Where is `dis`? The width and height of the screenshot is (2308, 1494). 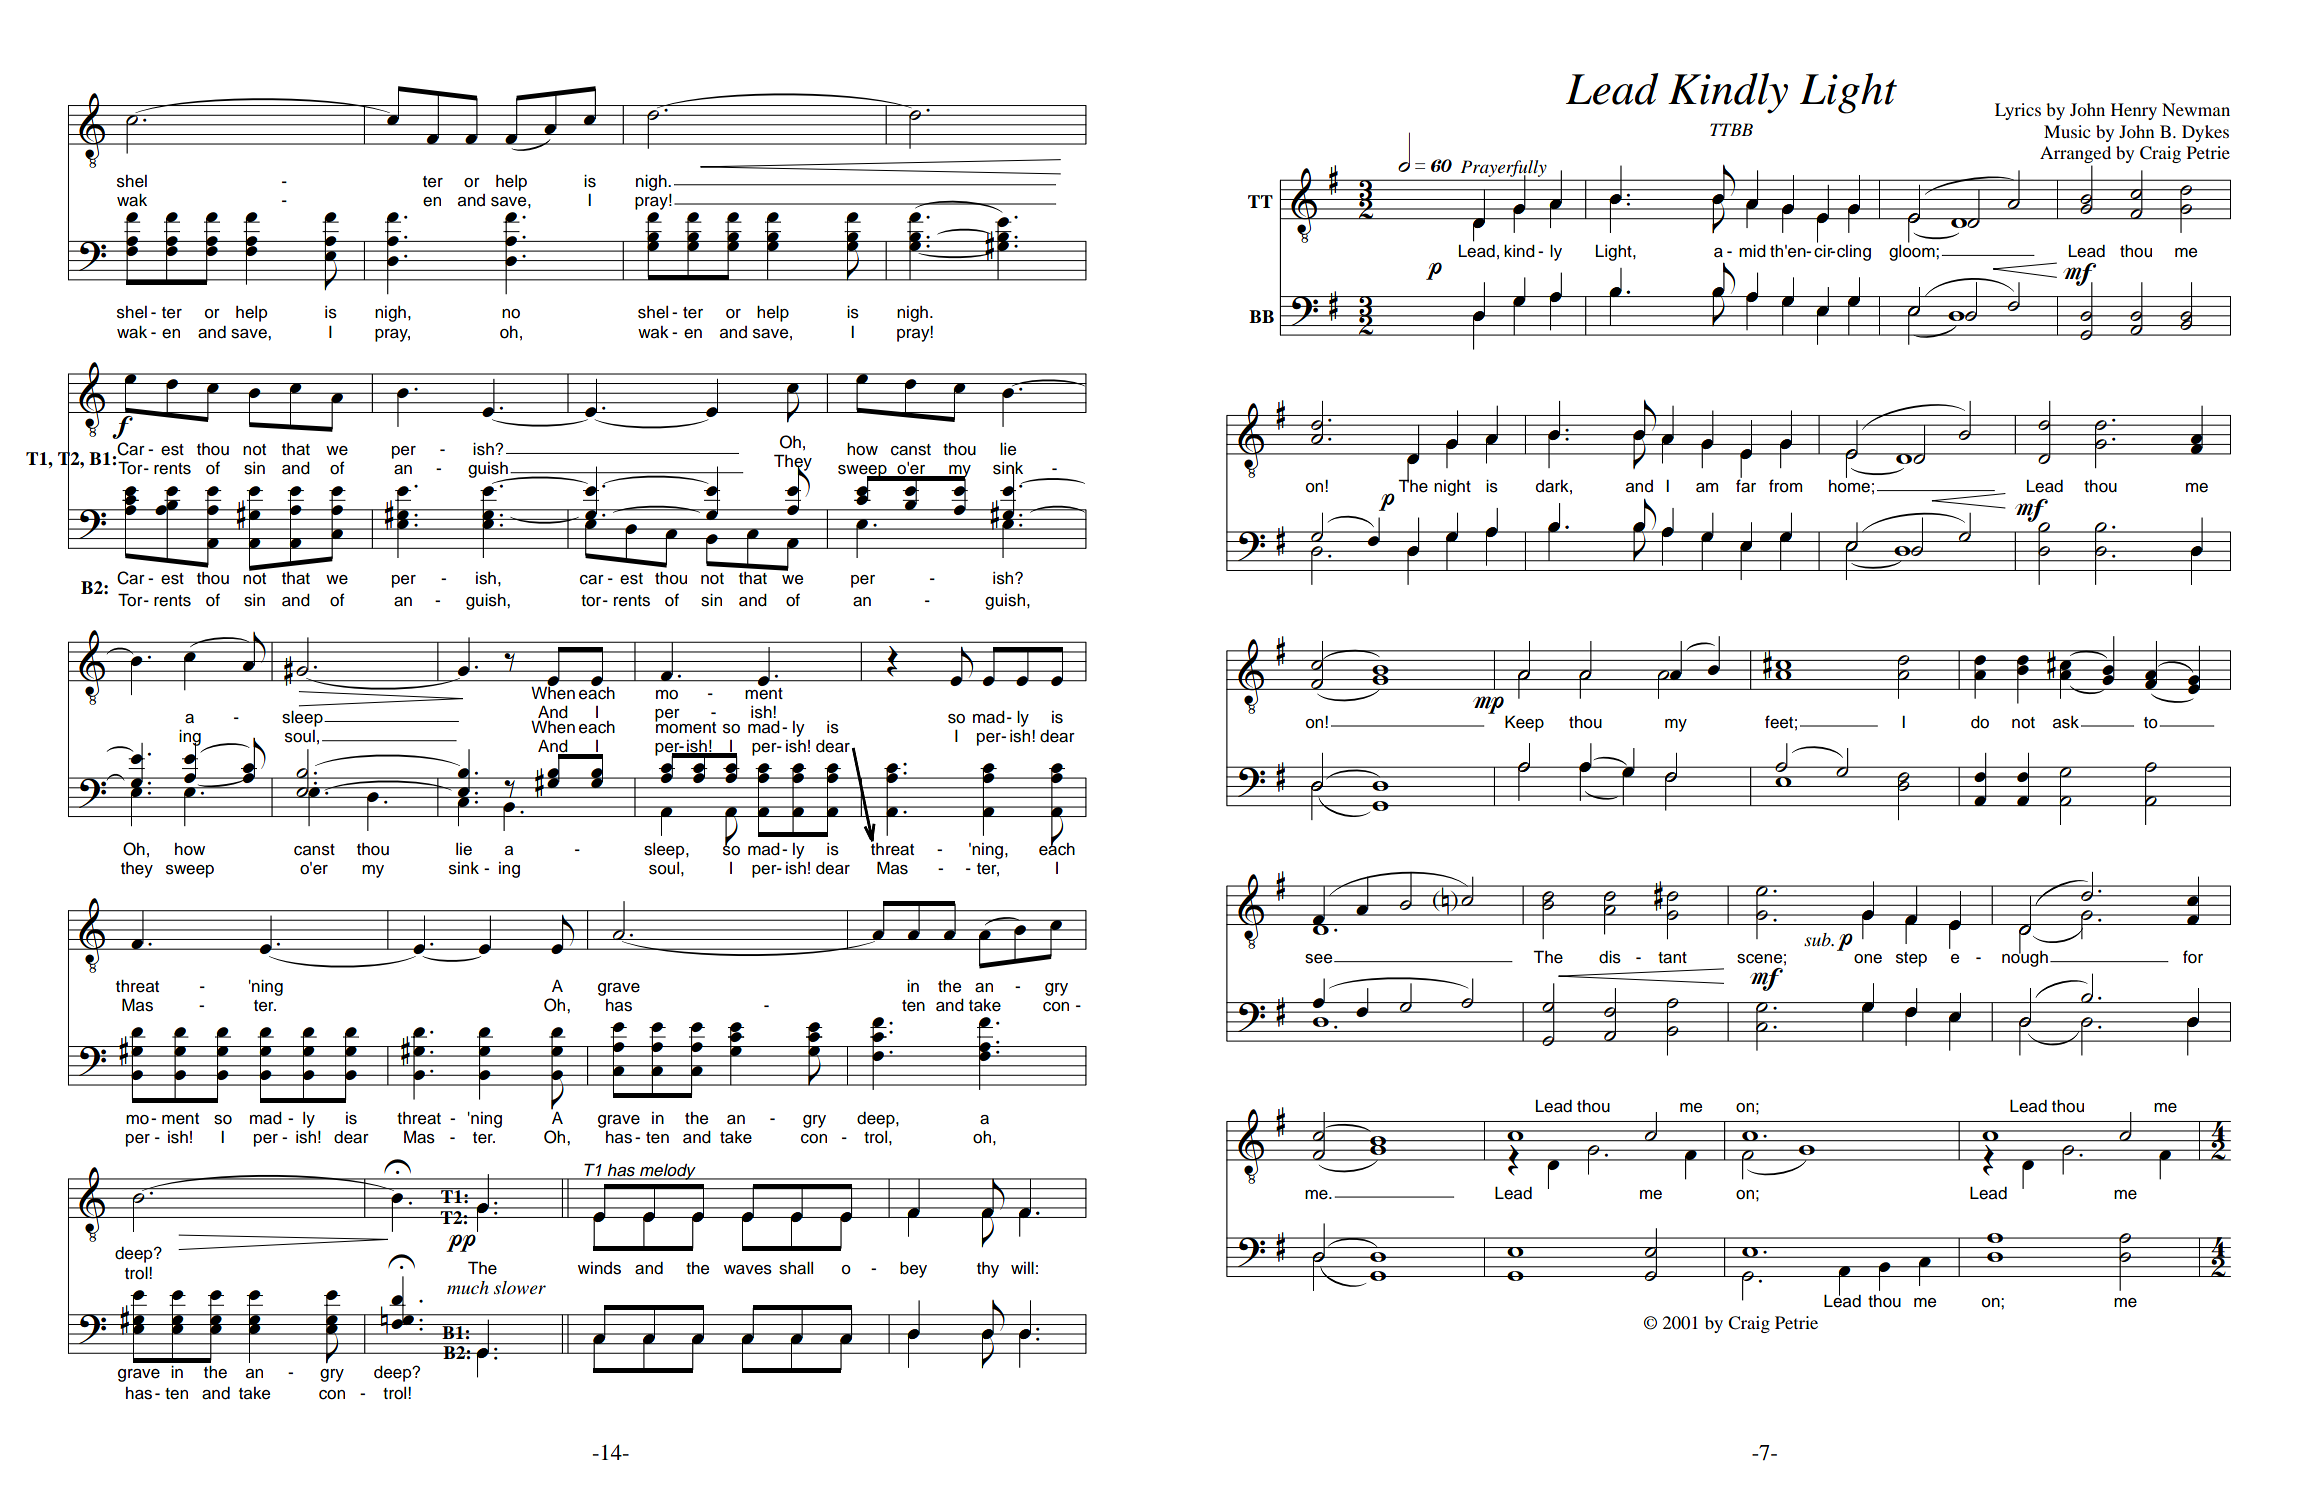 dis is located at coordinates (1610, 957).
